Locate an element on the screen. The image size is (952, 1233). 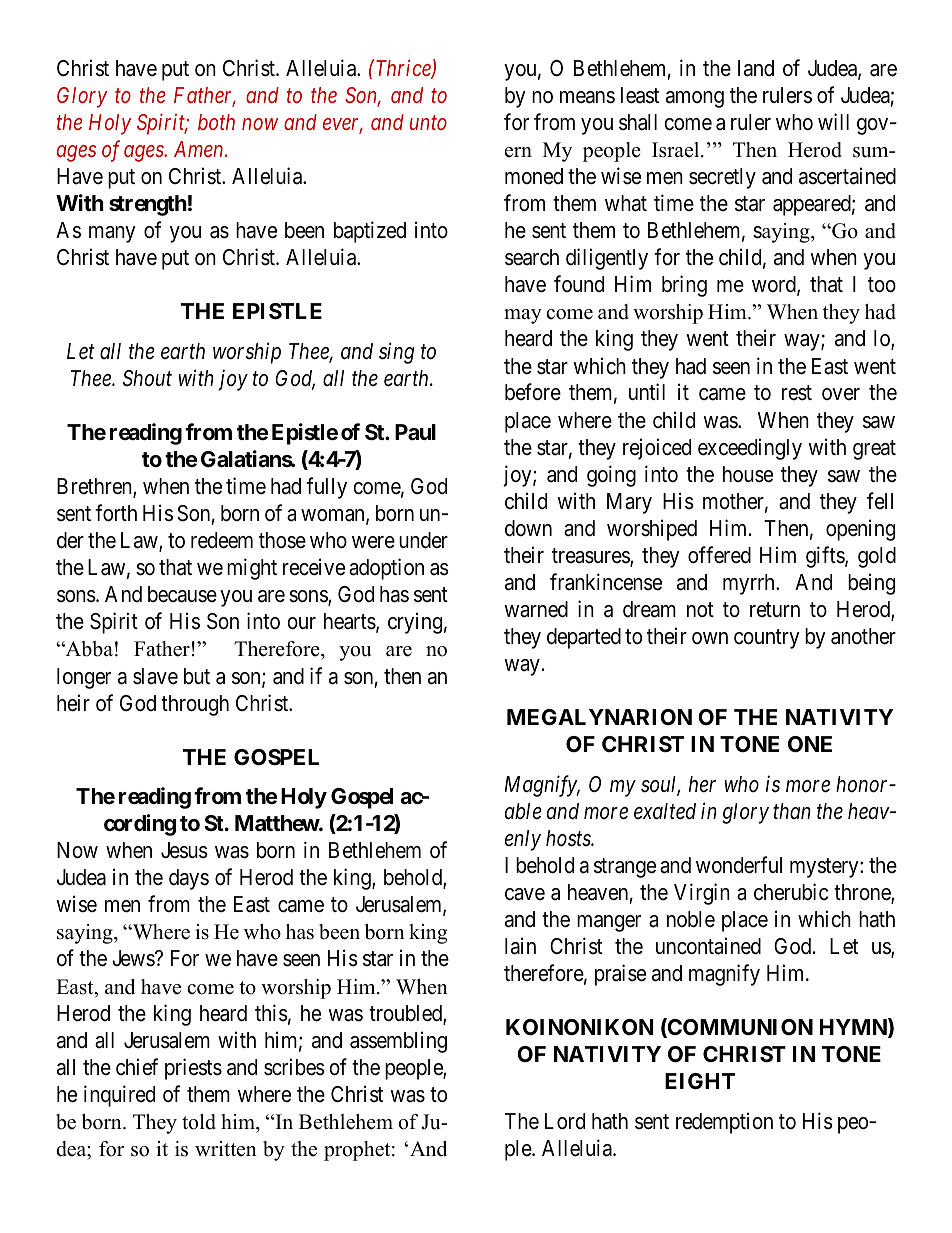
cherubic is located at coordinates (791, 892).
